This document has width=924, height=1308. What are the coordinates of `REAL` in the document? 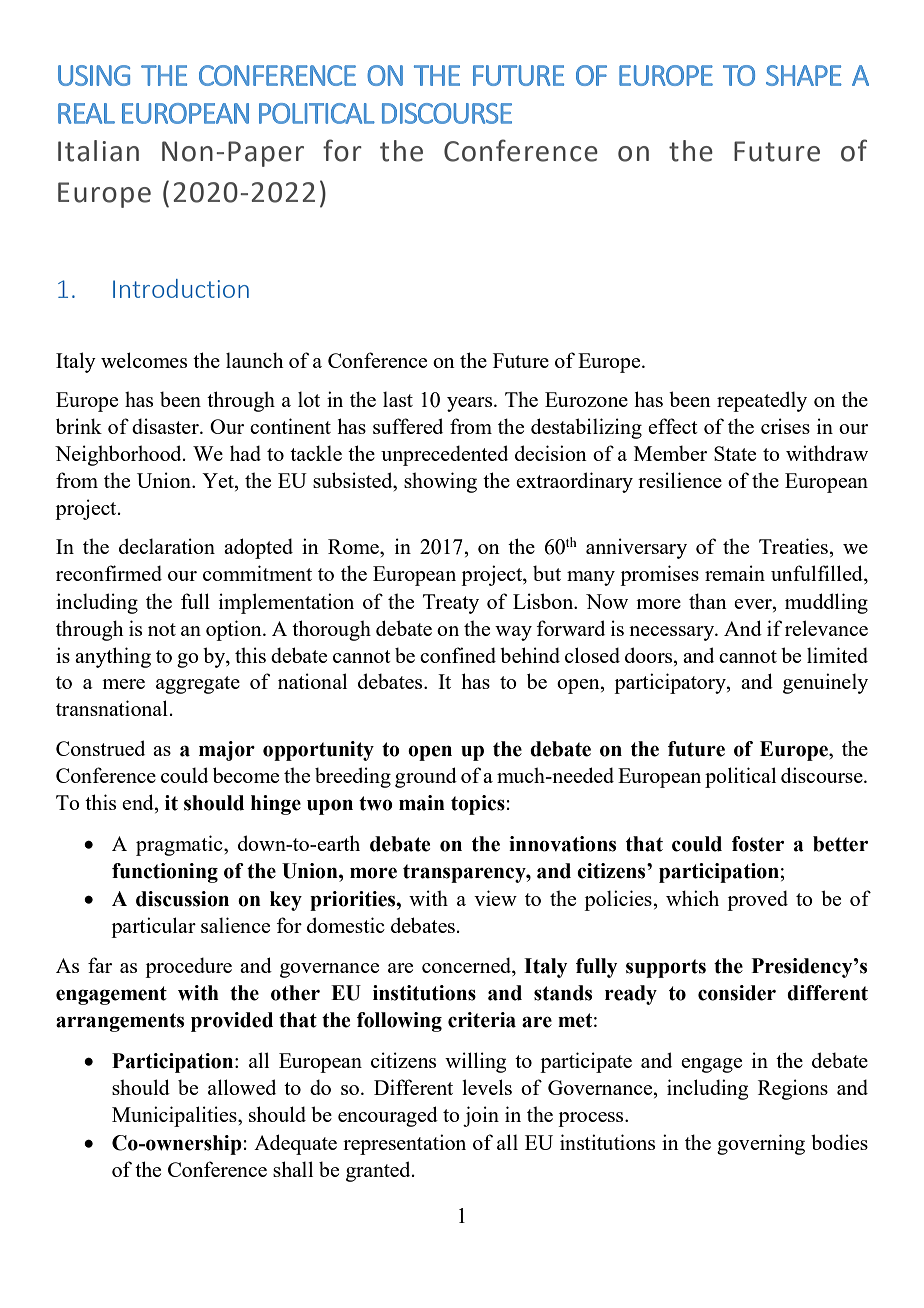 It's located at (86, 113).
